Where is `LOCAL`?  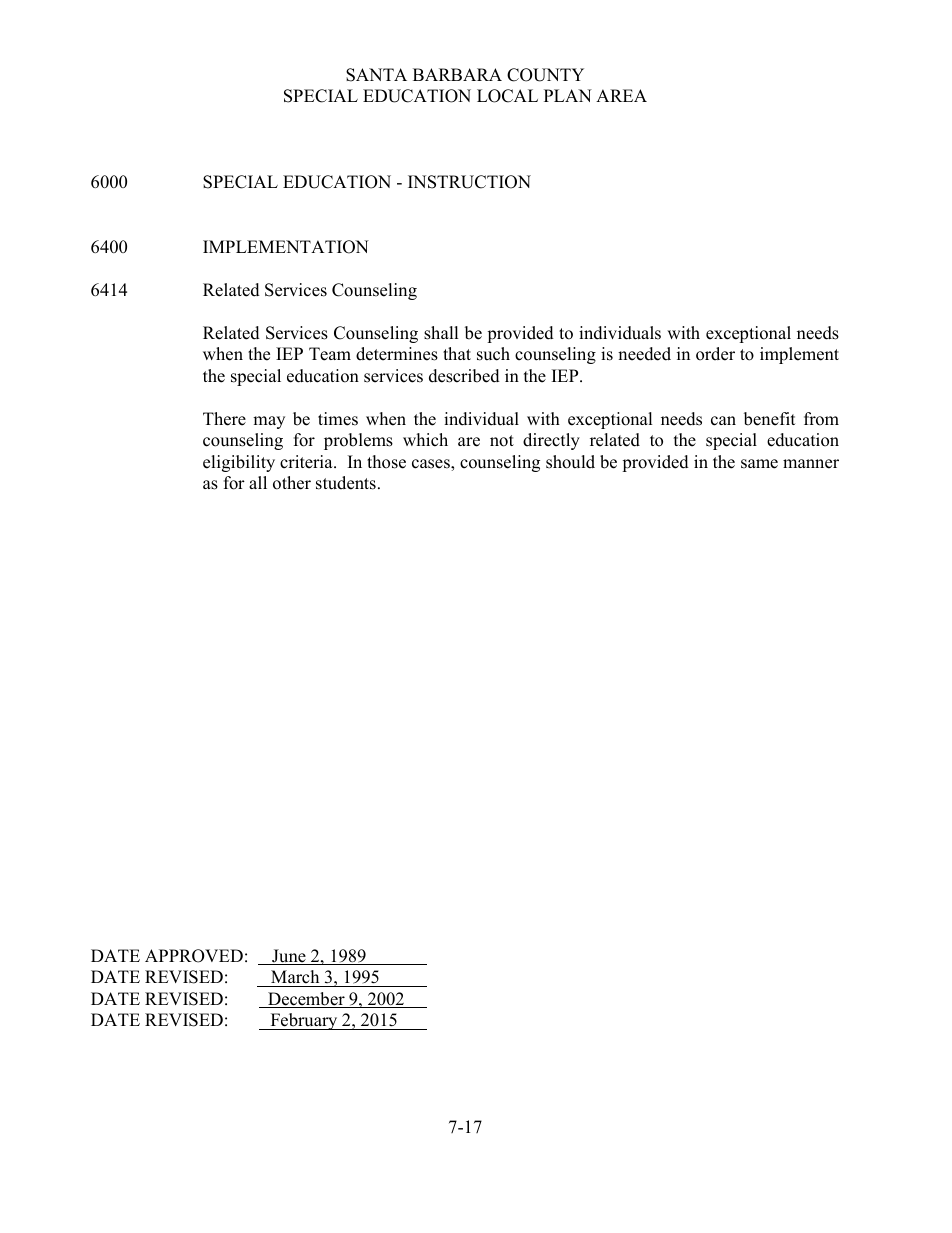
LOCAL is located at coordinates (507, 96).
